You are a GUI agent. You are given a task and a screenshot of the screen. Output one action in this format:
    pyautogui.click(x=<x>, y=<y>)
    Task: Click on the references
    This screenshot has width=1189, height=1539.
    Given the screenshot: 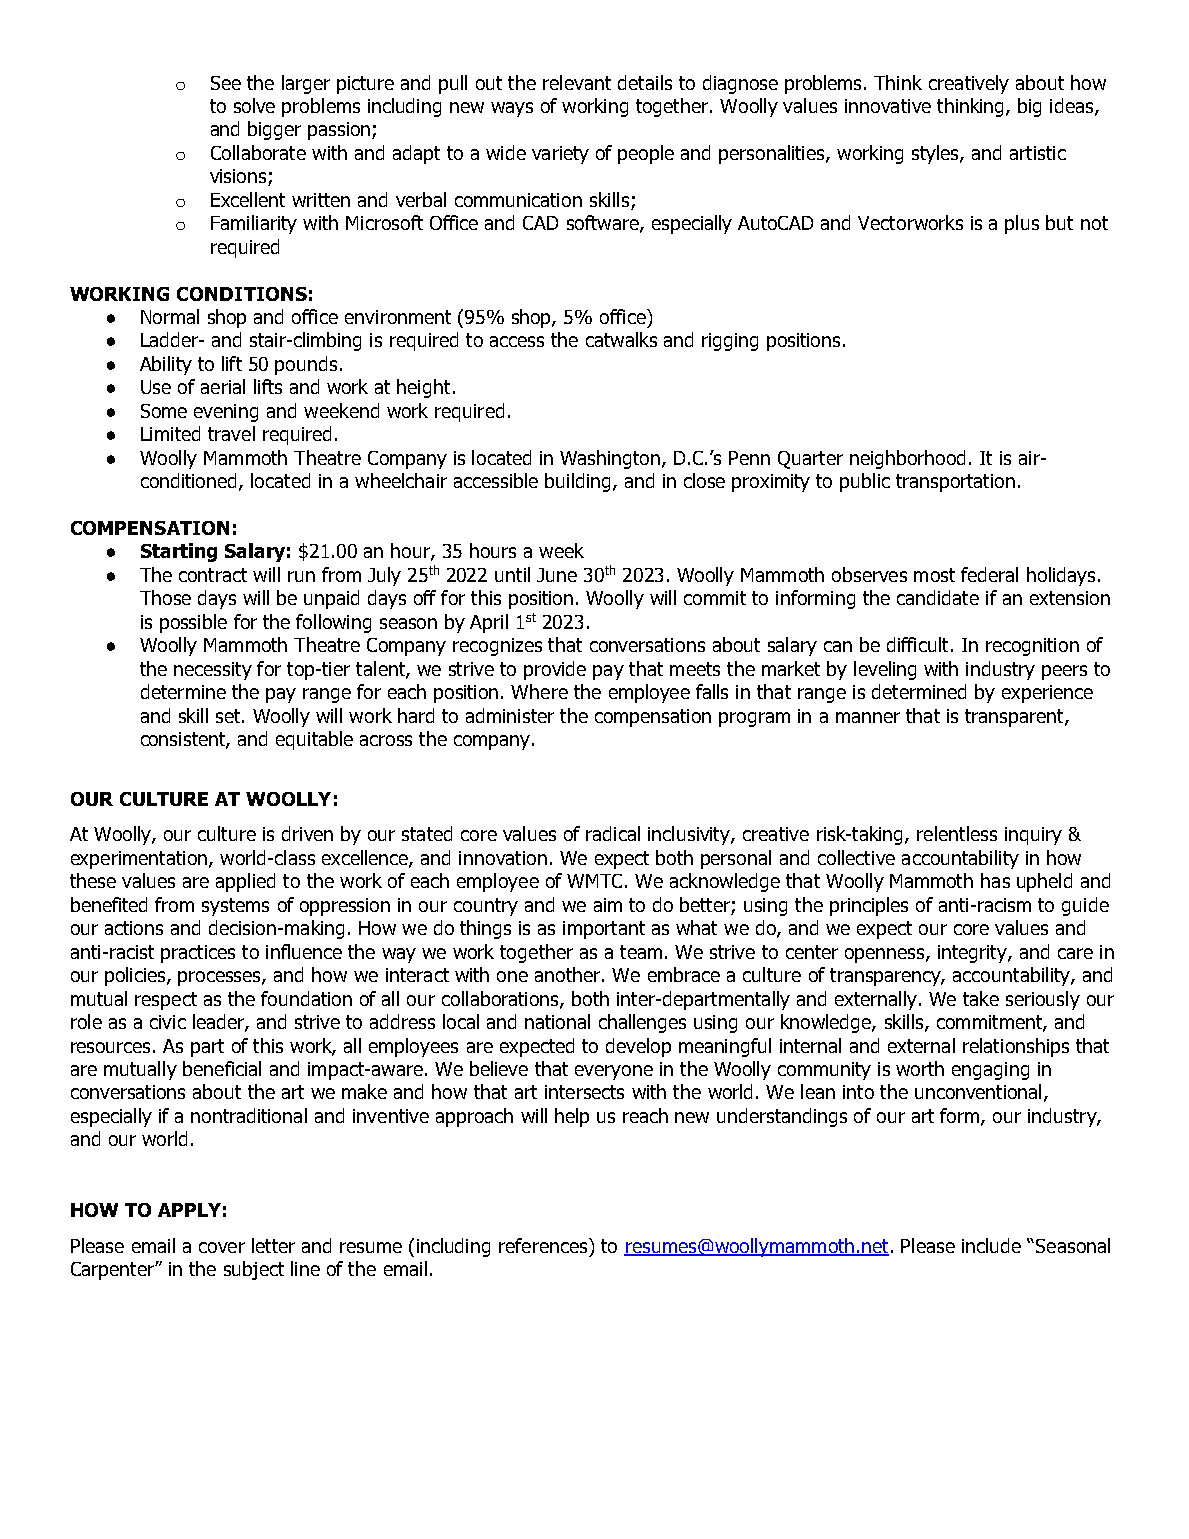 What is the action you would take?
    pyautogui.click(x=544, y=1245)
